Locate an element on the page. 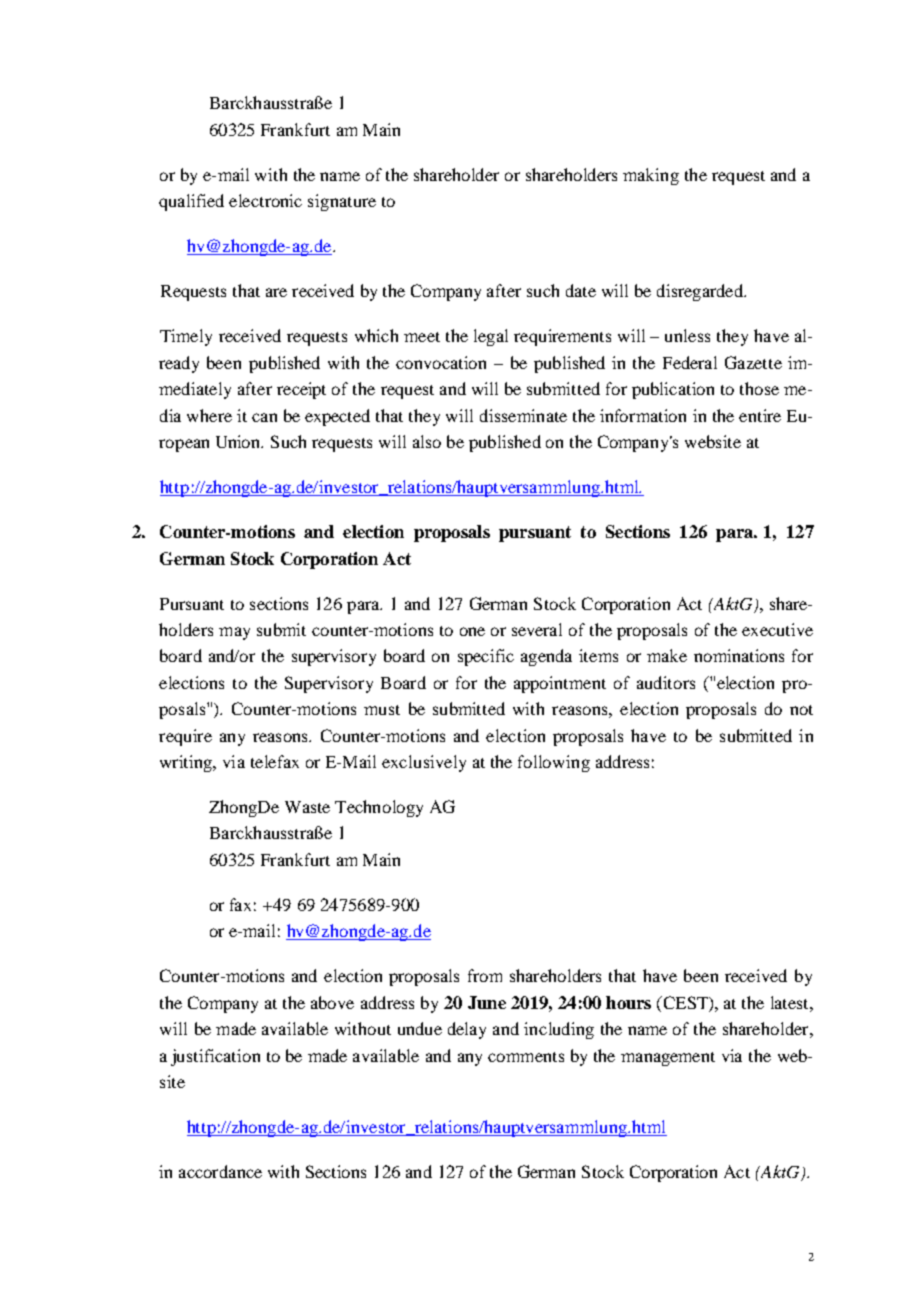  following is located at coordinates (554, 763).
